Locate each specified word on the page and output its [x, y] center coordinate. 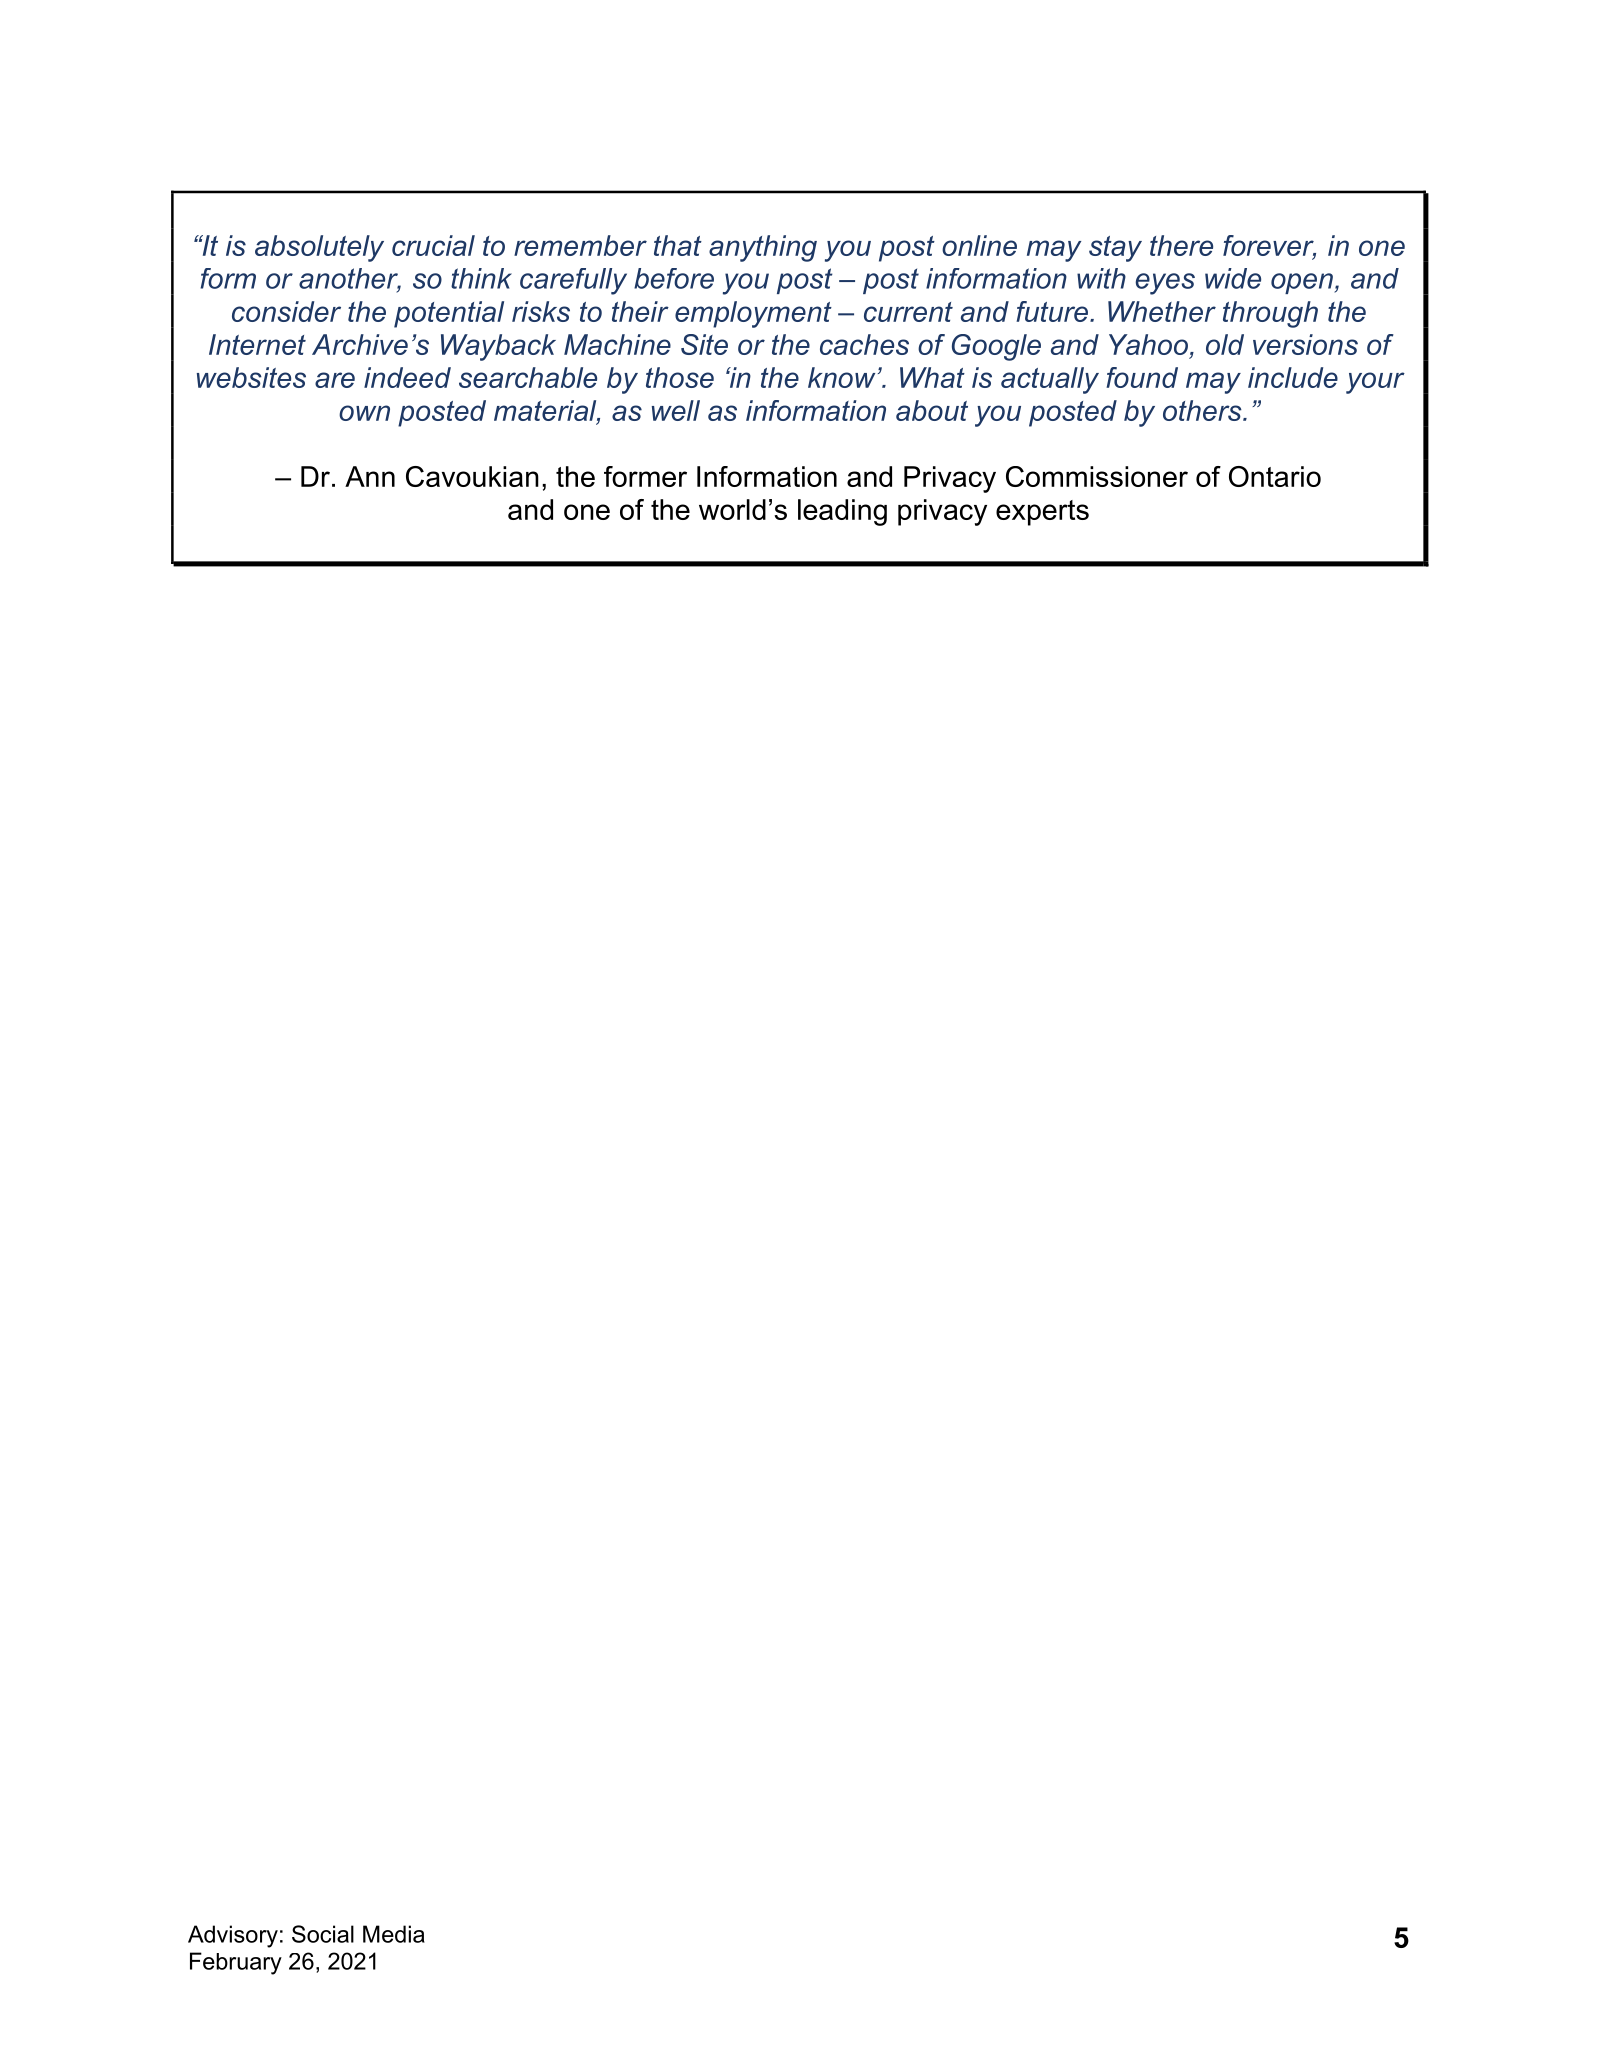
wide [1233, 278]
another [350, 279]
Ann [370, 476]
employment [753, 314]
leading [842, 512]
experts [1042, 513]
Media [394, 1934]
